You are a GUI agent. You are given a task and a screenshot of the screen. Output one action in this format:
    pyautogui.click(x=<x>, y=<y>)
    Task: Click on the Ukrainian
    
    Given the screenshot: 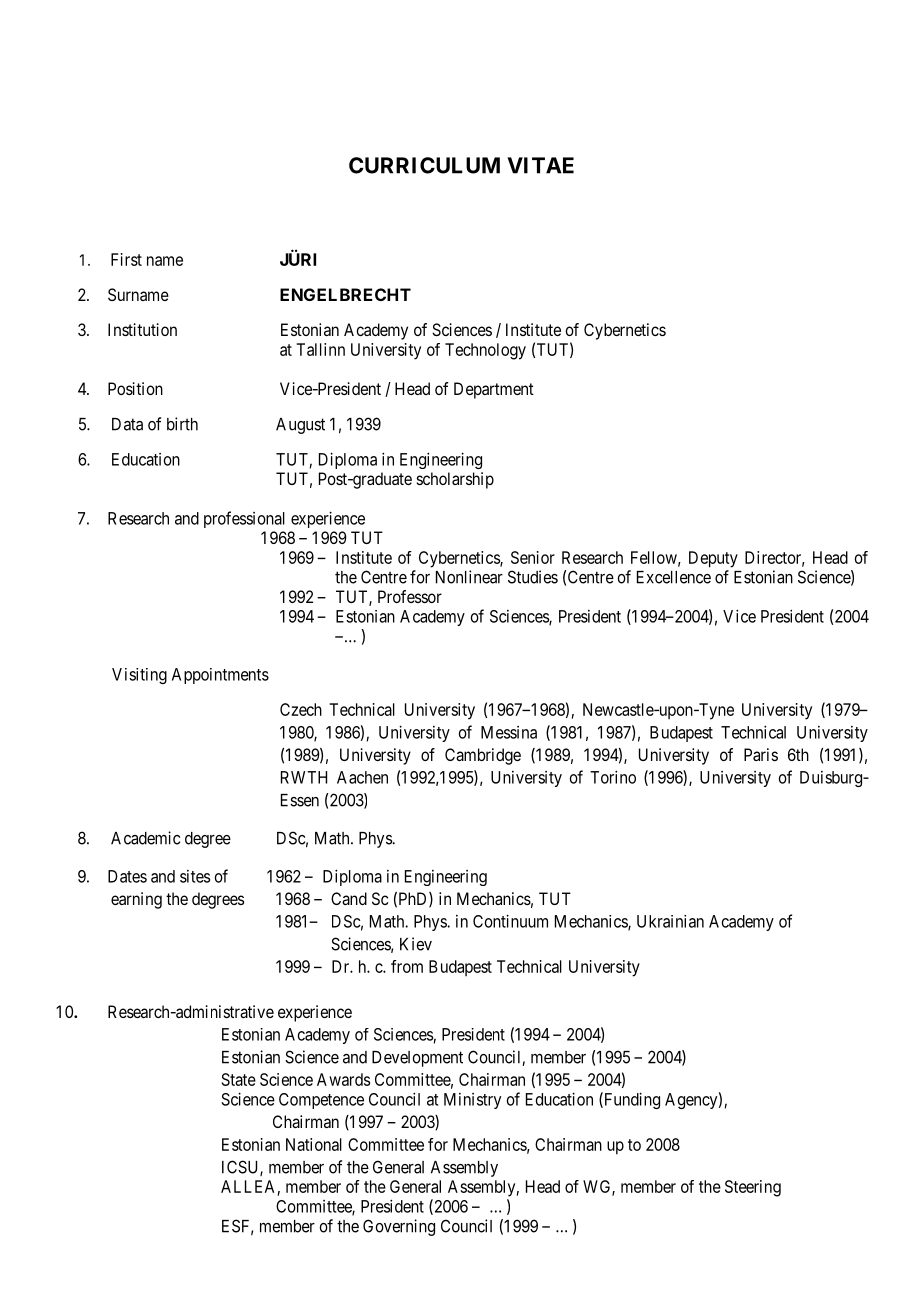 What is the action you would take?
    pyautogui.click(x=670, y=921)
